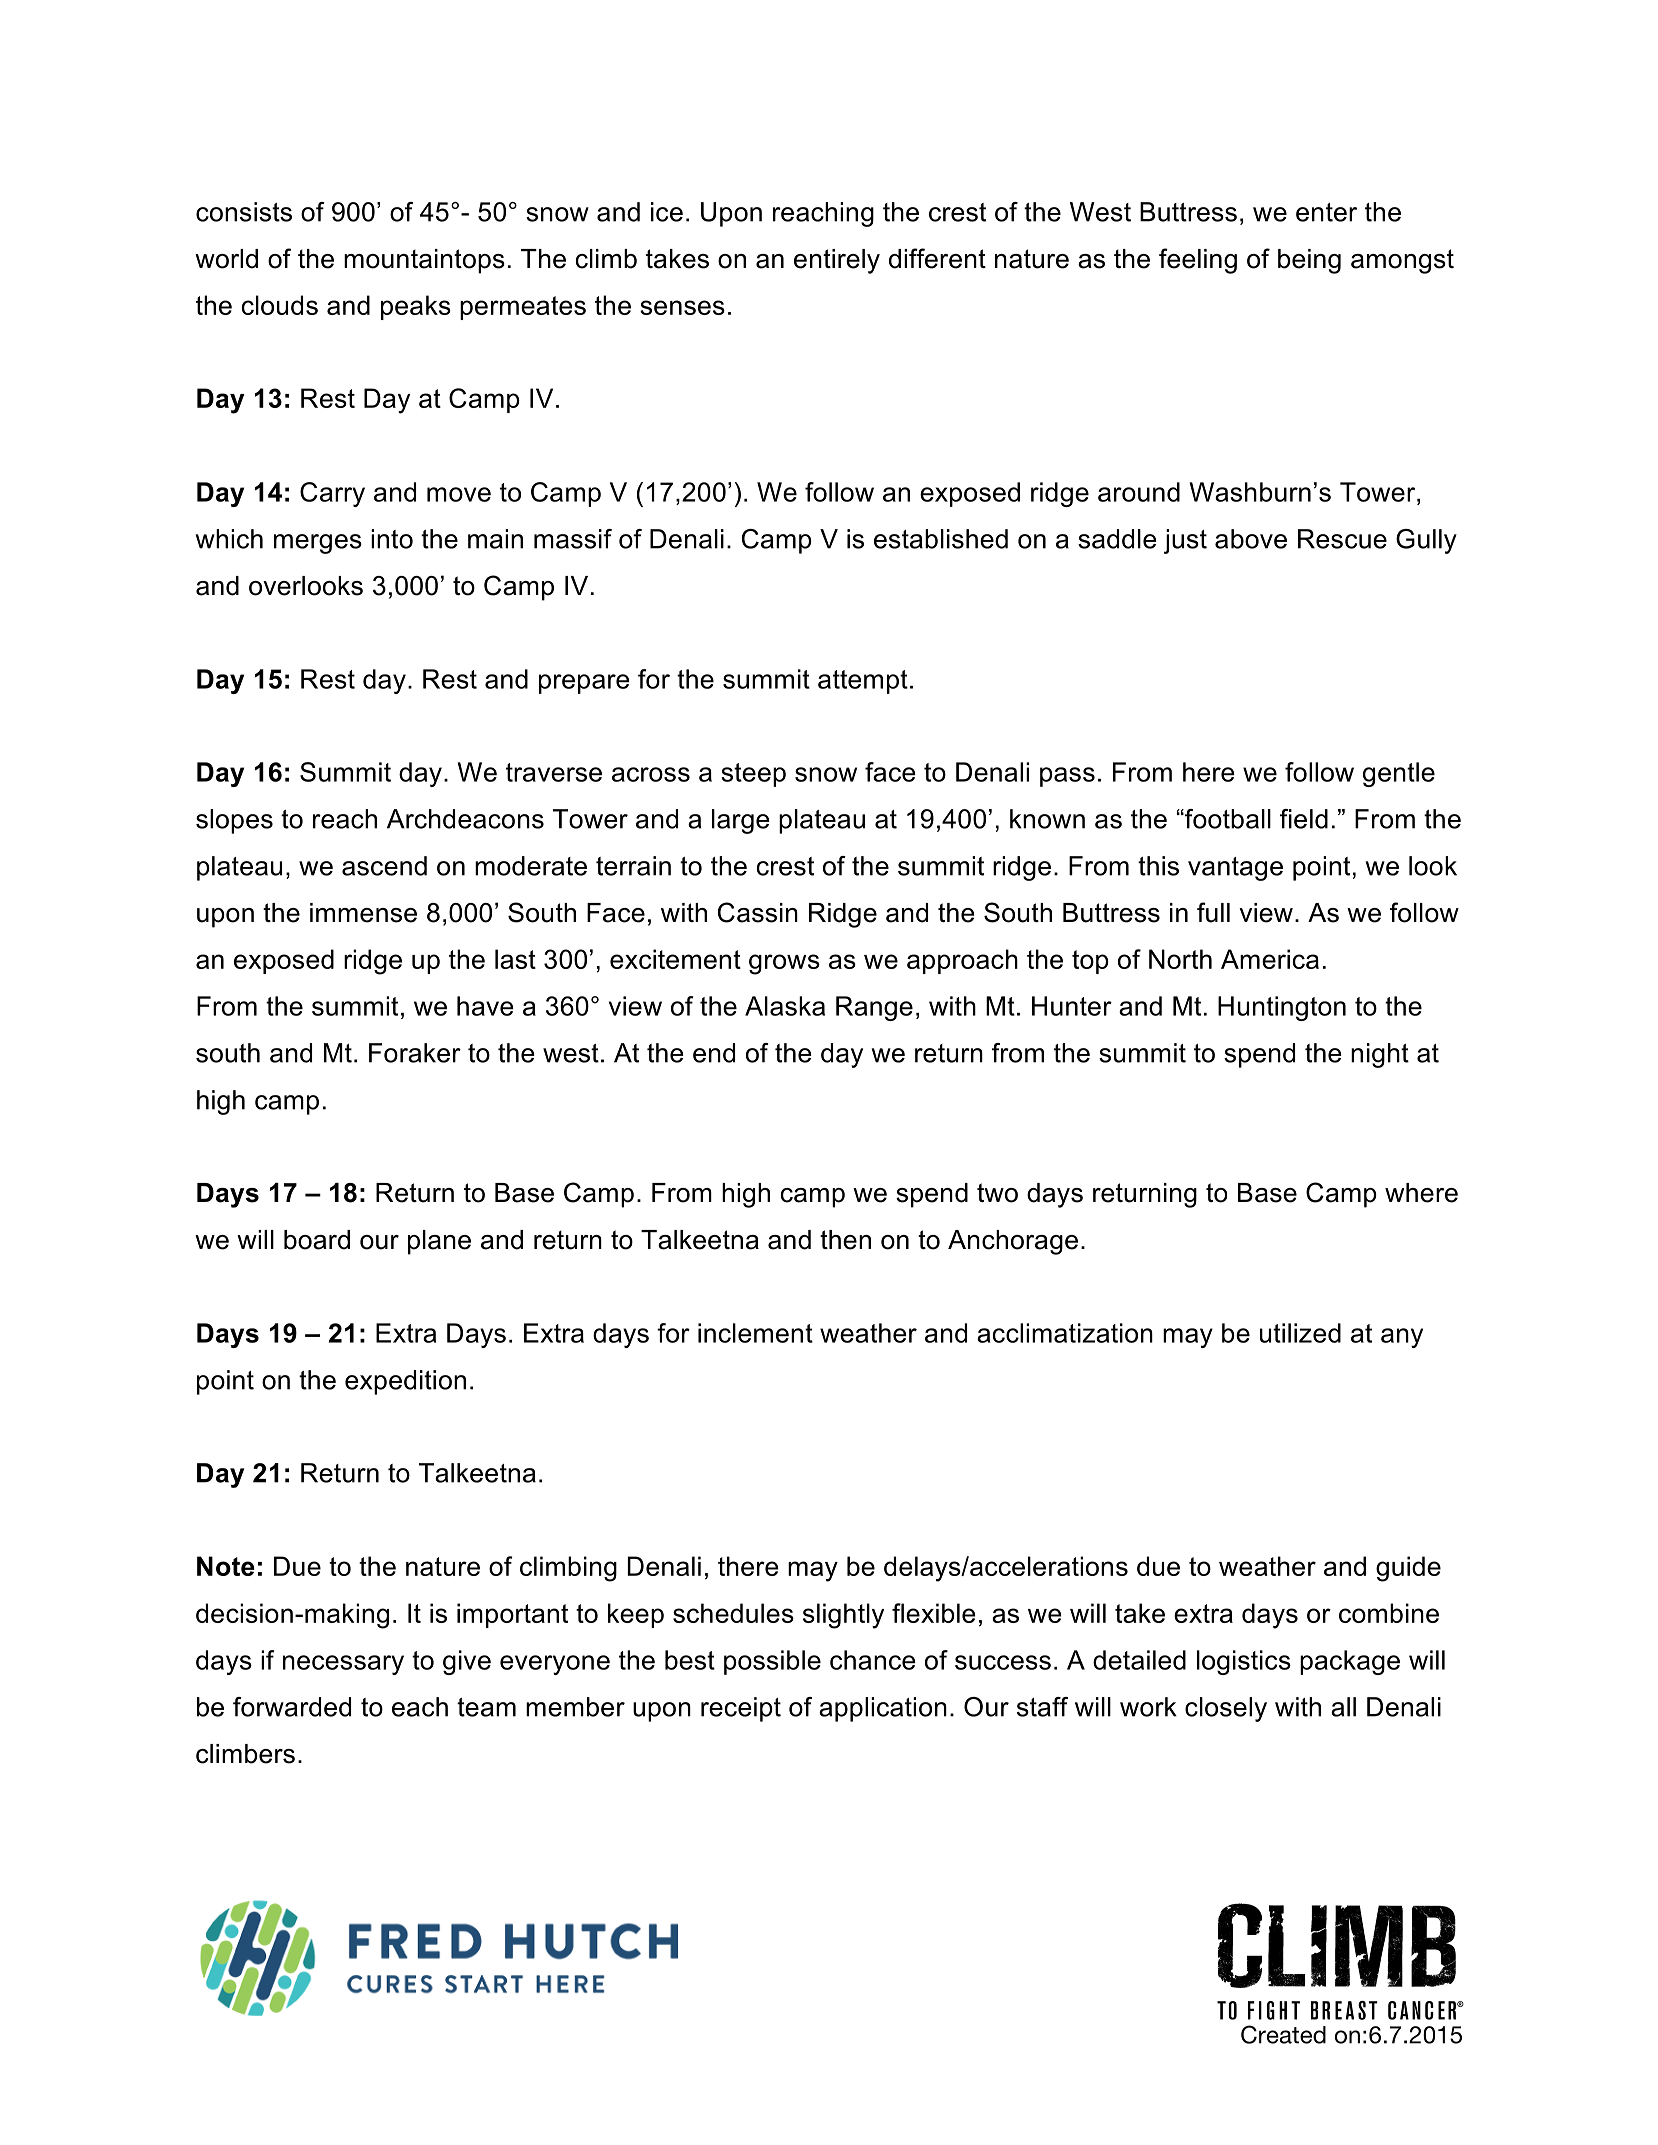  What do you see at coordinates (1270, 959) in the screenshot?
I see `America` at bounding box center [1270, 959].
